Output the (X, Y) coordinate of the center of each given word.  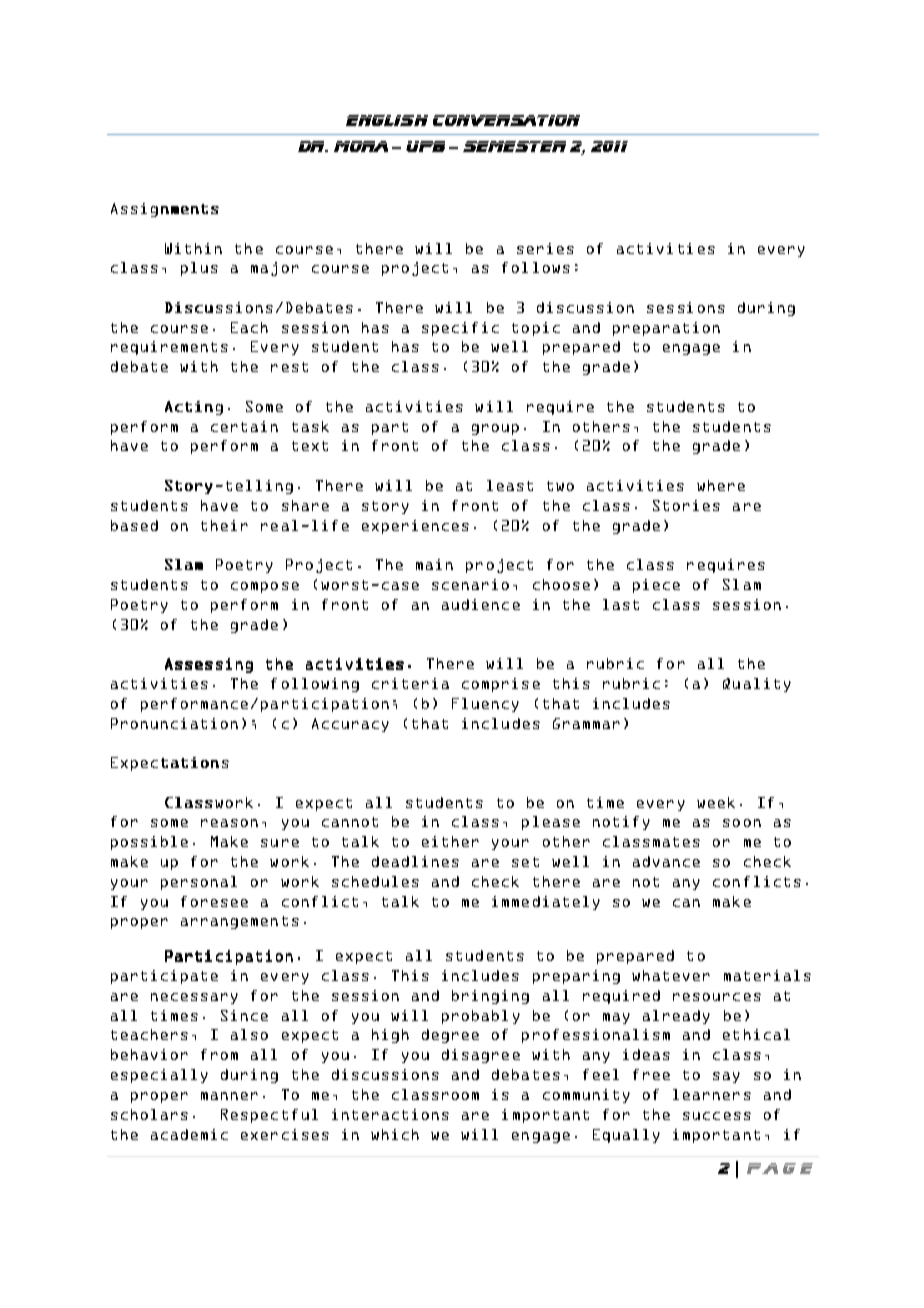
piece (656, 586)
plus (199, 269)
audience (481, 604)
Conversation (506, 120)
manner (229, 1096)
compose (265, 587)
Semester (514, 146)
